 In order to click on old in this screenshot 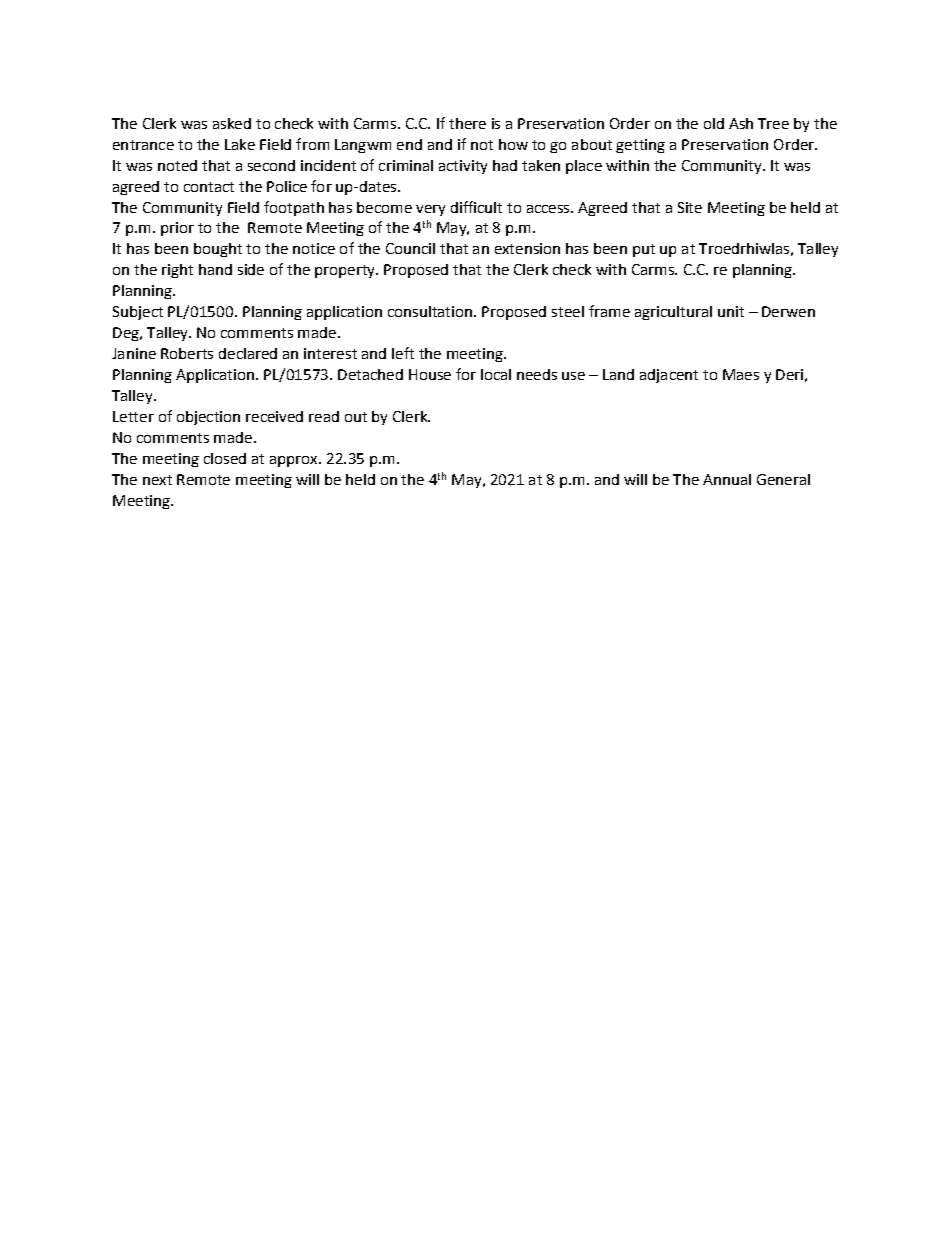, I will do `click(714, 123)`.
